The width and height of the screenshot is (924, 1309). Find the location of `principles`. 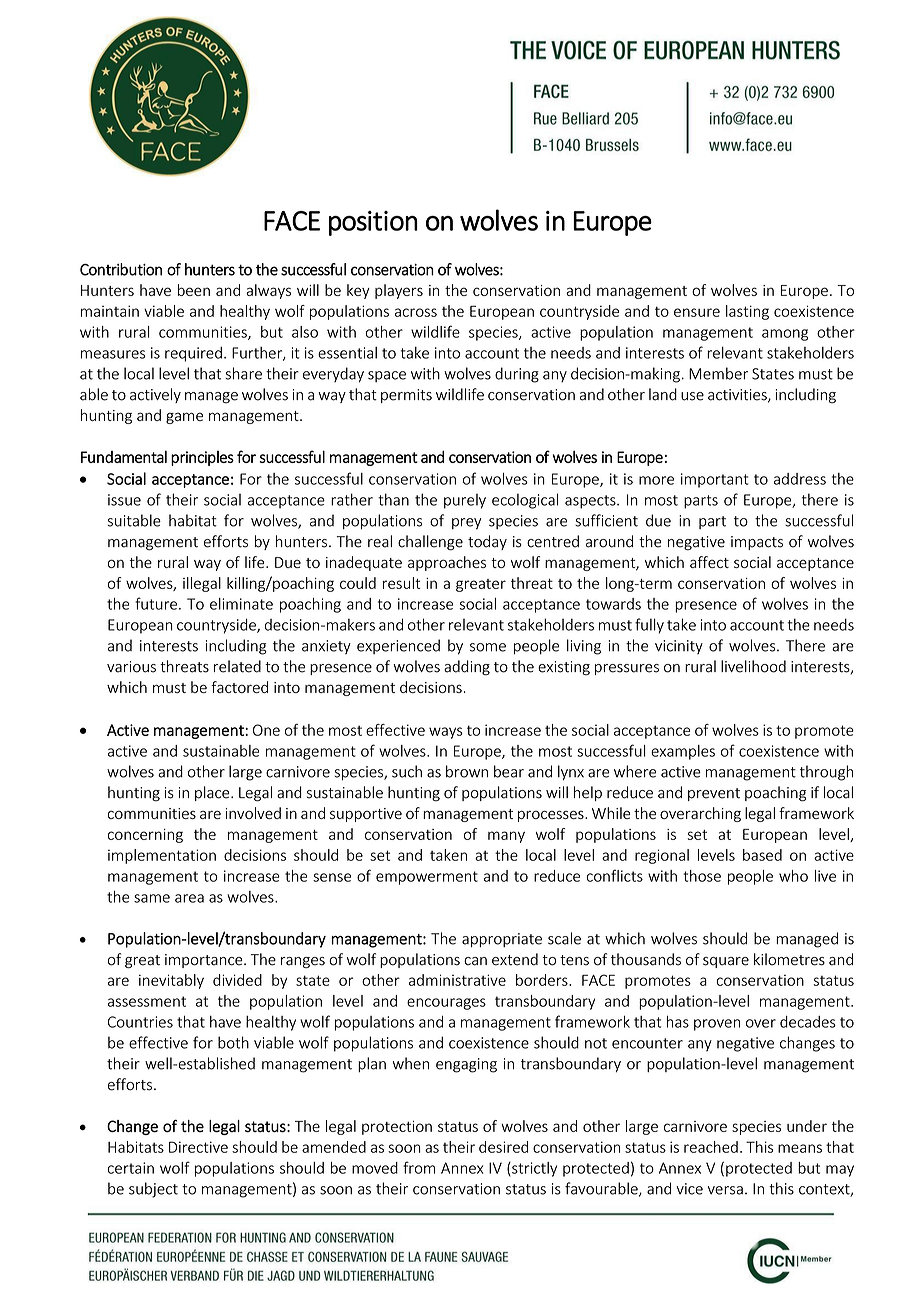

principles is located at coordinates (202, 458).
